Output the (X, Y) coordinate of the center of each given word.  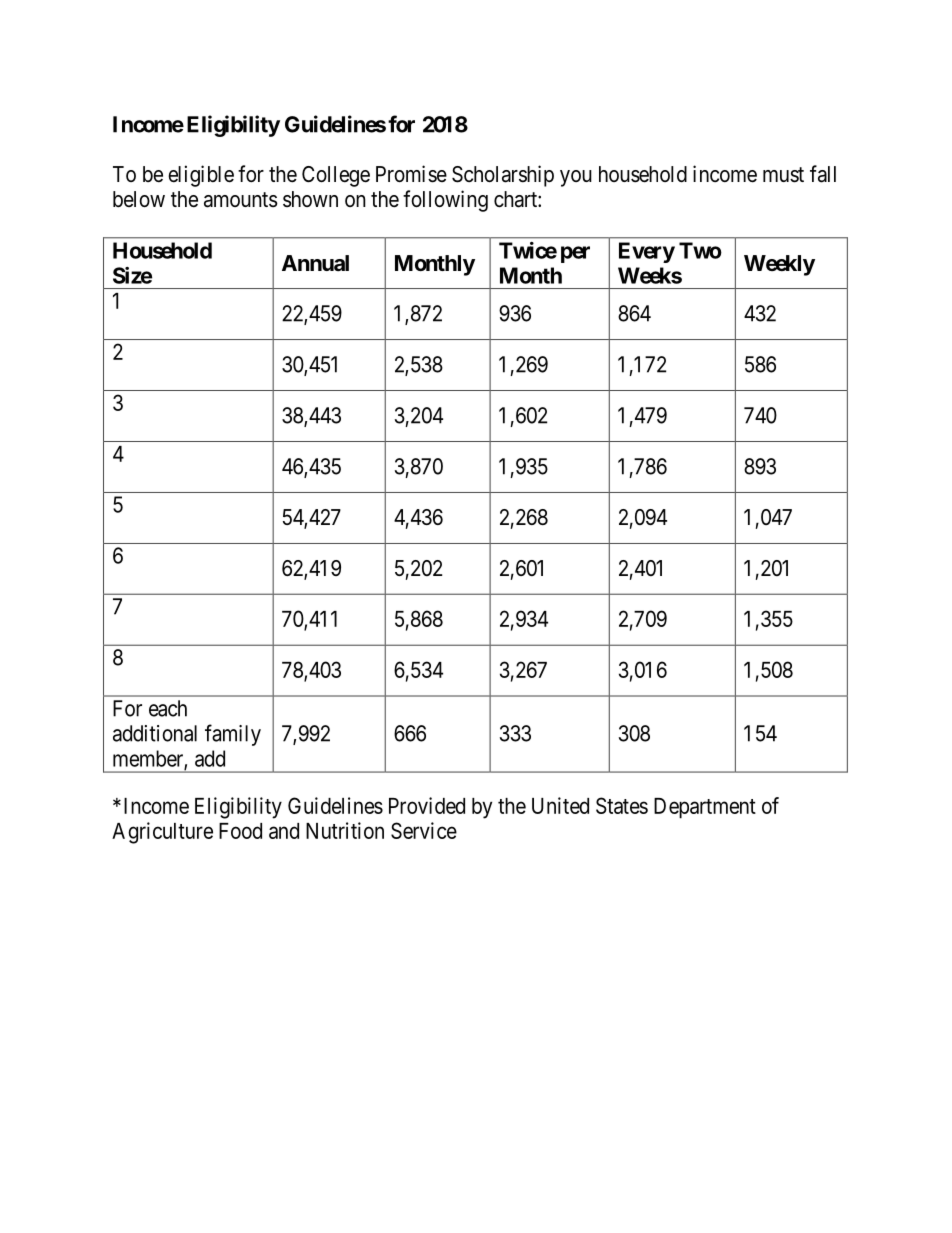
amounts (241, 200)
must (783, 175)
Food (240, 831)
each (168, 708)
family (233, 735)
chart (516, 199)
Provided (427, 805)
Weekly (779, 265)
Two (700, 250)
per (575, 254)
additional (155, 733)
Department (705, 808)
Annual (315, 263)
